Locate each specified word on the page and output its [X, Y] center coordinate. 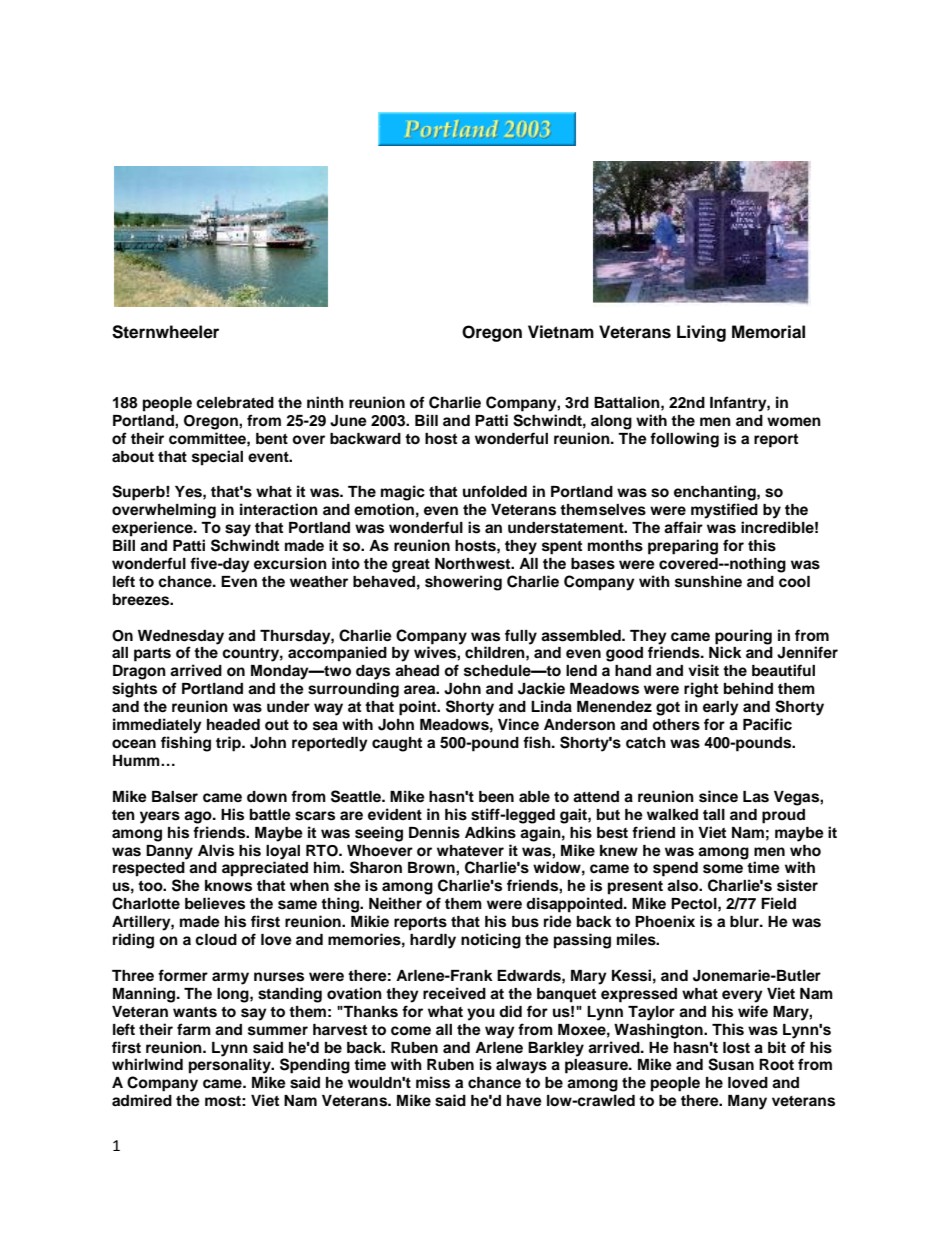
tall [714, 815]
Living [701, 333]
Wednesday [181, 637]
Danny [169, 852]
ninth [325, 402]
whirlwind [147, 1064]
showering [463, 583]
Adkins [490, 832]
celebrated [235, 403]
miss [433, 1082]
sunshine [708, 581]
